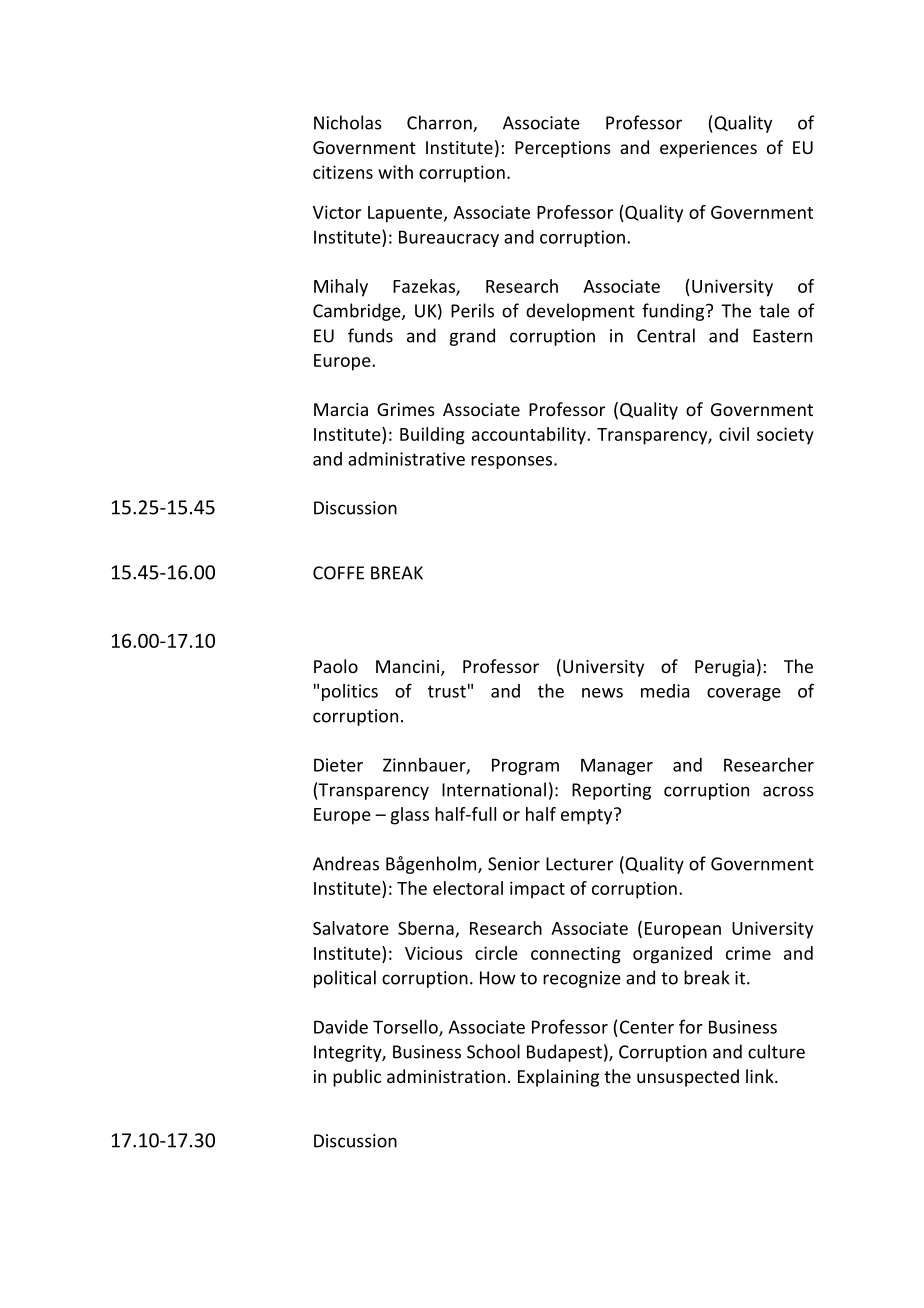 This page has width=924, height=1308. What do you see at coordinates (734, 434) in the page?
I see `civil` at bounding box center [734, 434].
